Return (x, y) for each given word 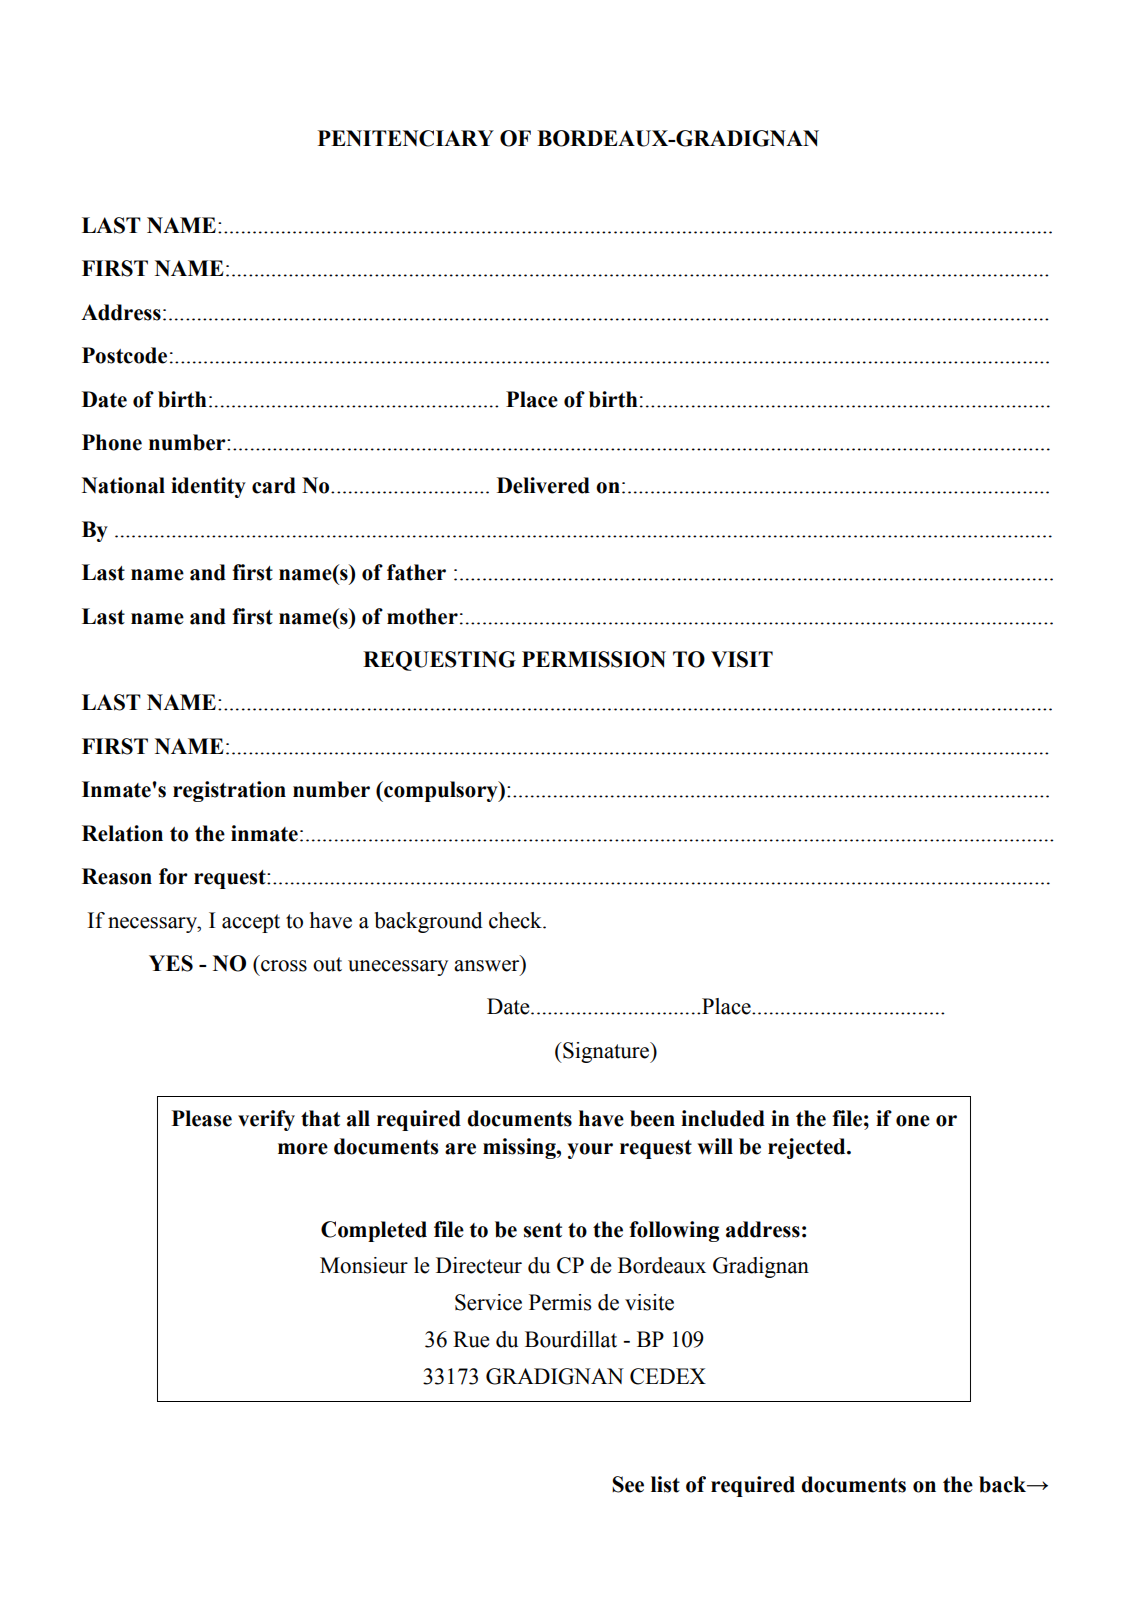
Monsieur (364, 1265)
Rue (471, 1339)
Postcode (124, 355)
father (416, 572)
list (665, 1484)
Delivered (543, 485)
